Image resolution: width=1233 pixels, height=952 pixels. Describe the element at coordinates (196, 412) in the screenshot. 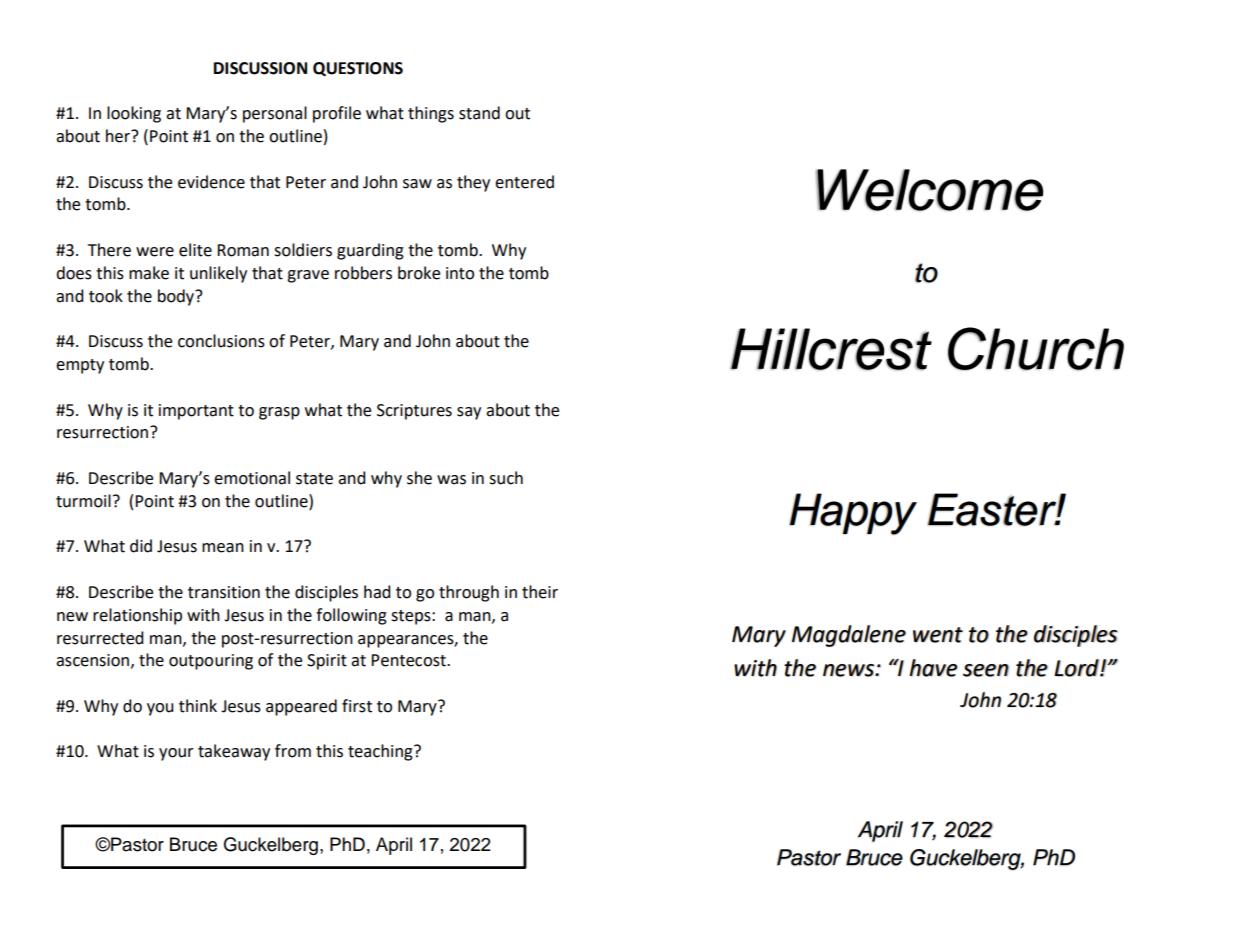

I see `important` at that location.
